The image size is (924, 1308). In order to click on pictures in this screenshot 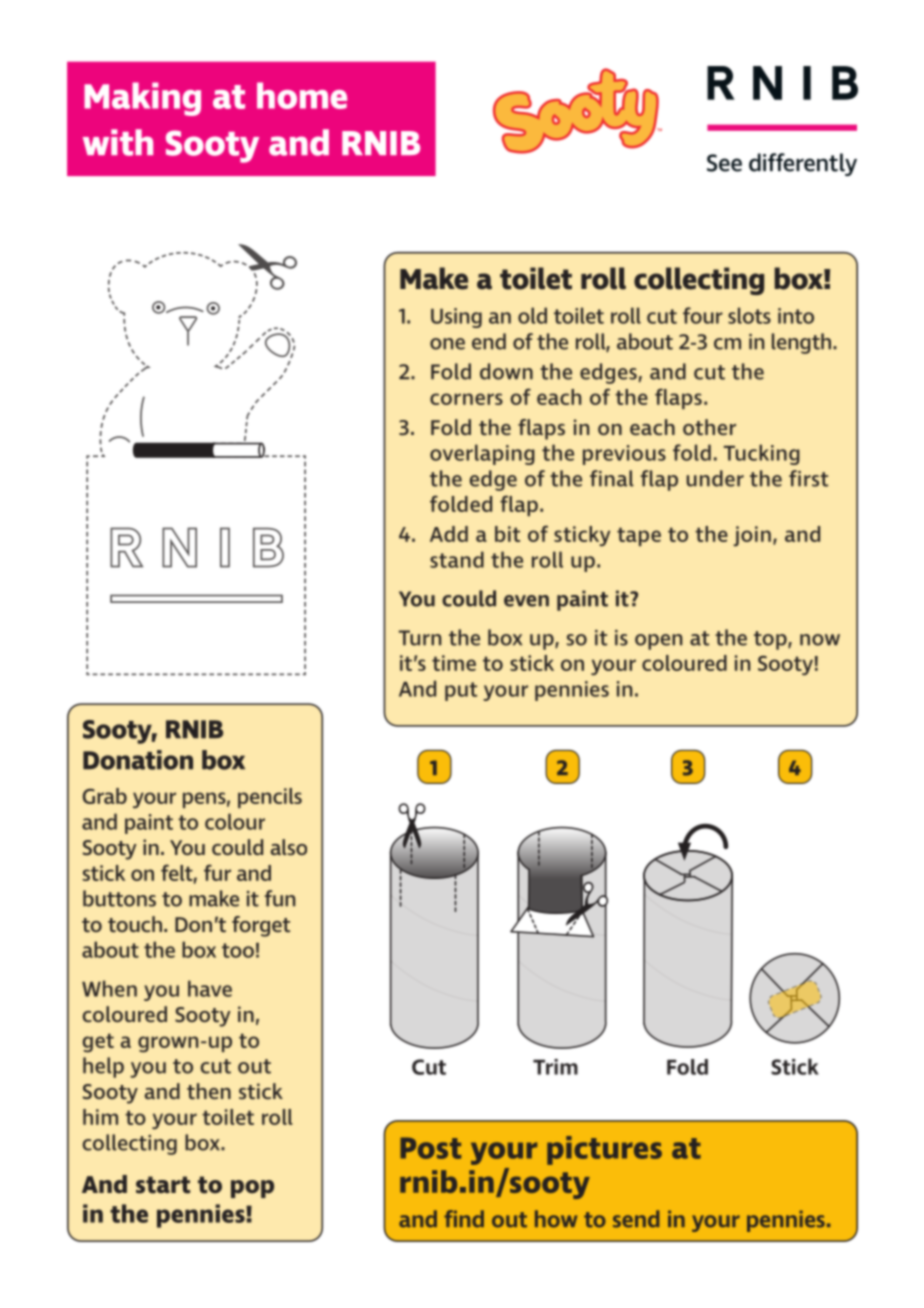, I will do `click(604, 1150)`.
